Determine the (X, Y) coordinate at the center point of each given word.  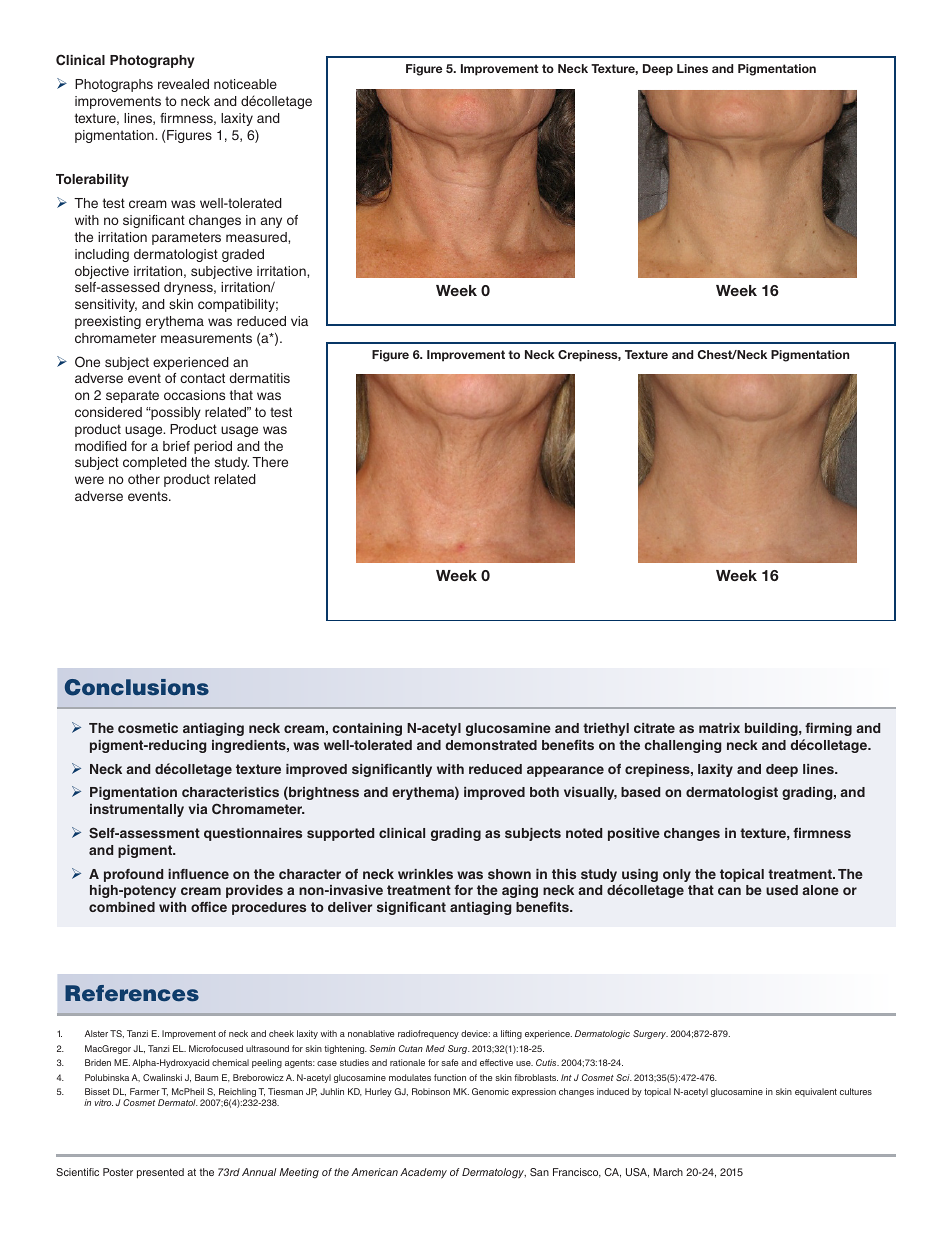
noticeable (245, 84)
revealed (183, 84)
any (271, 222)
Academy (423, 1173)
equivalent (816, 1092)
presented (160, 1173)
